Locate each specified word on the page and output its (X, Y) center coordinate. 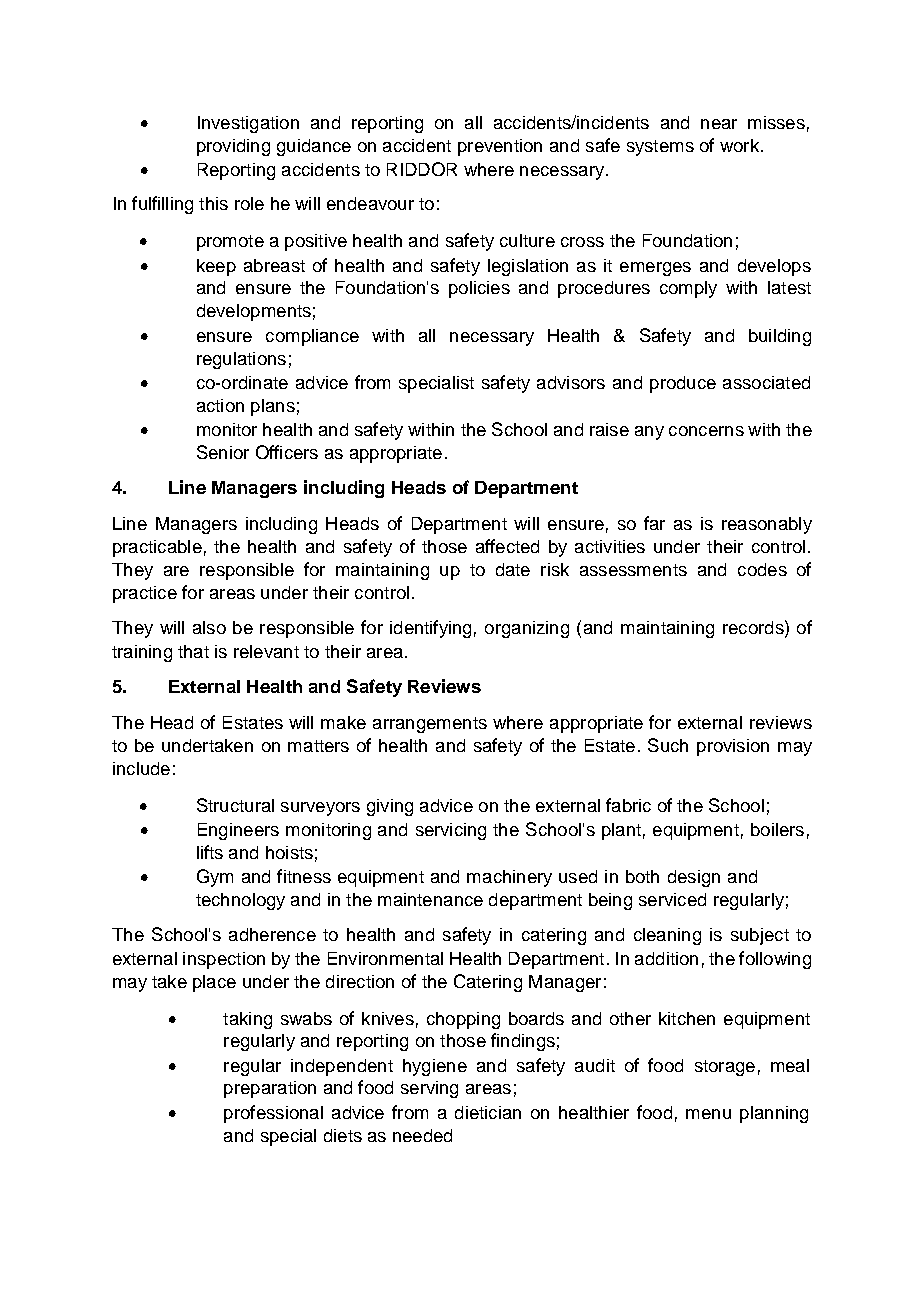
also (209, 627)
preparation (270, 1089)
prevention (500, 147)
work (739, 145)
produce (683, 384)
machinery (509, 878)
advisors (571, 382)
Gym (215, 878)
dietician (488, 1112)
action (220, 405)
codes (762, 569)
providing (233, 147)
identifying (430, 629)
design (694, 878)
